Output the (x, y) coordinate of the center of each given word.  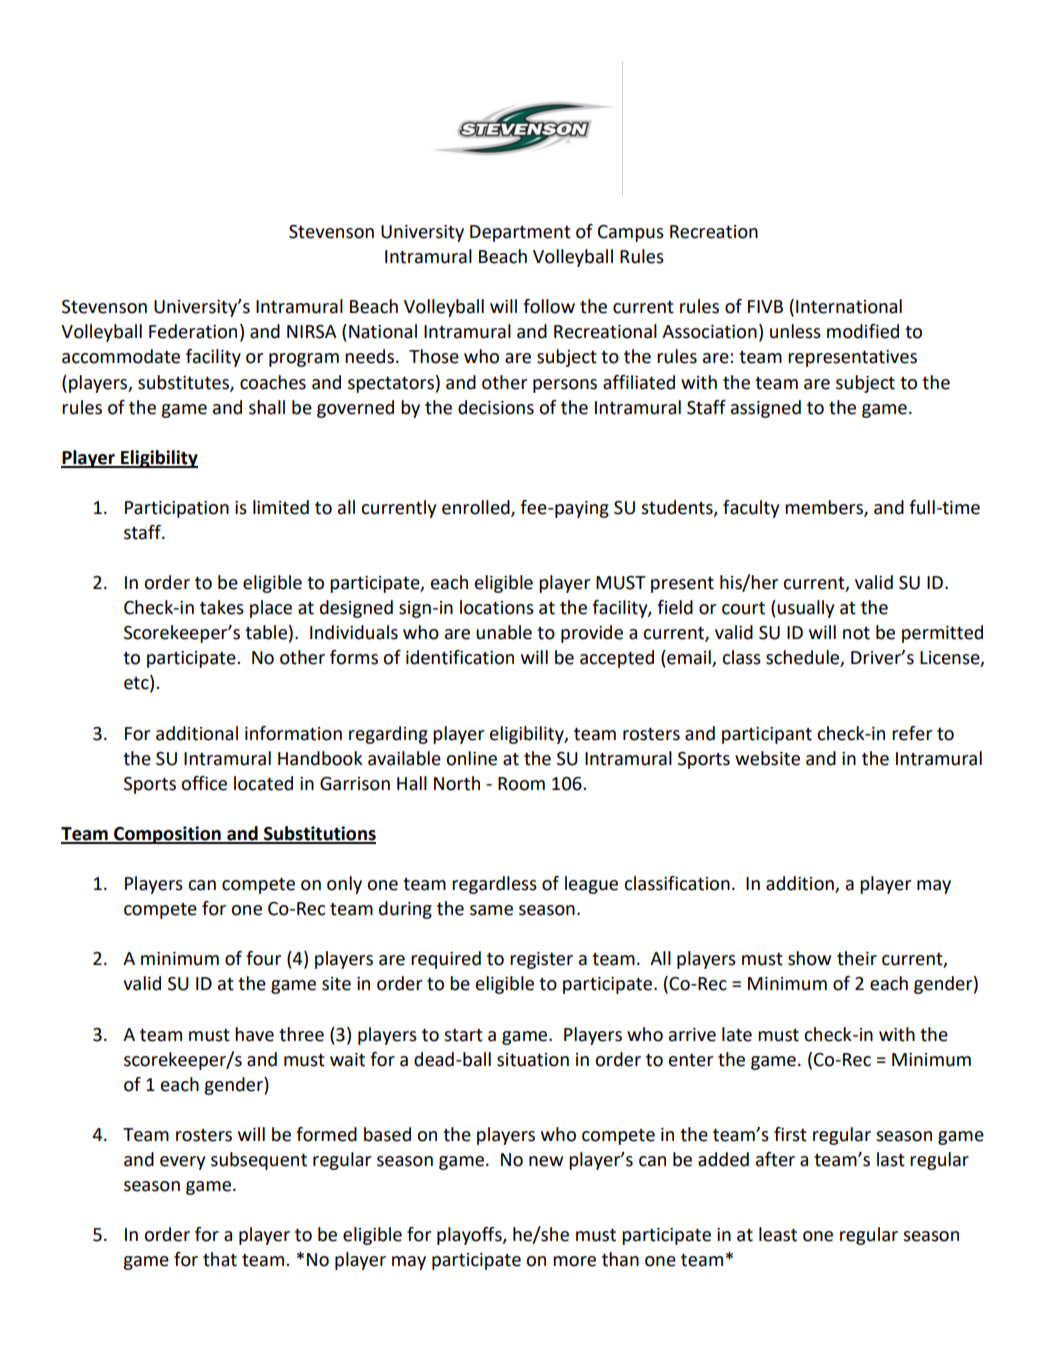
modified (863, 331)
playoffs (470, 1236)
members (825, 508)
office (204, 783)
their (857, 958)
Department (520, 233)
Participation (177, 509)
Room (521, 784)
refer (912, 733)
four (263, 958)
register (541, 960)
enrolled (477, 508)
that (220, 1259)
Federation (193, 331)
